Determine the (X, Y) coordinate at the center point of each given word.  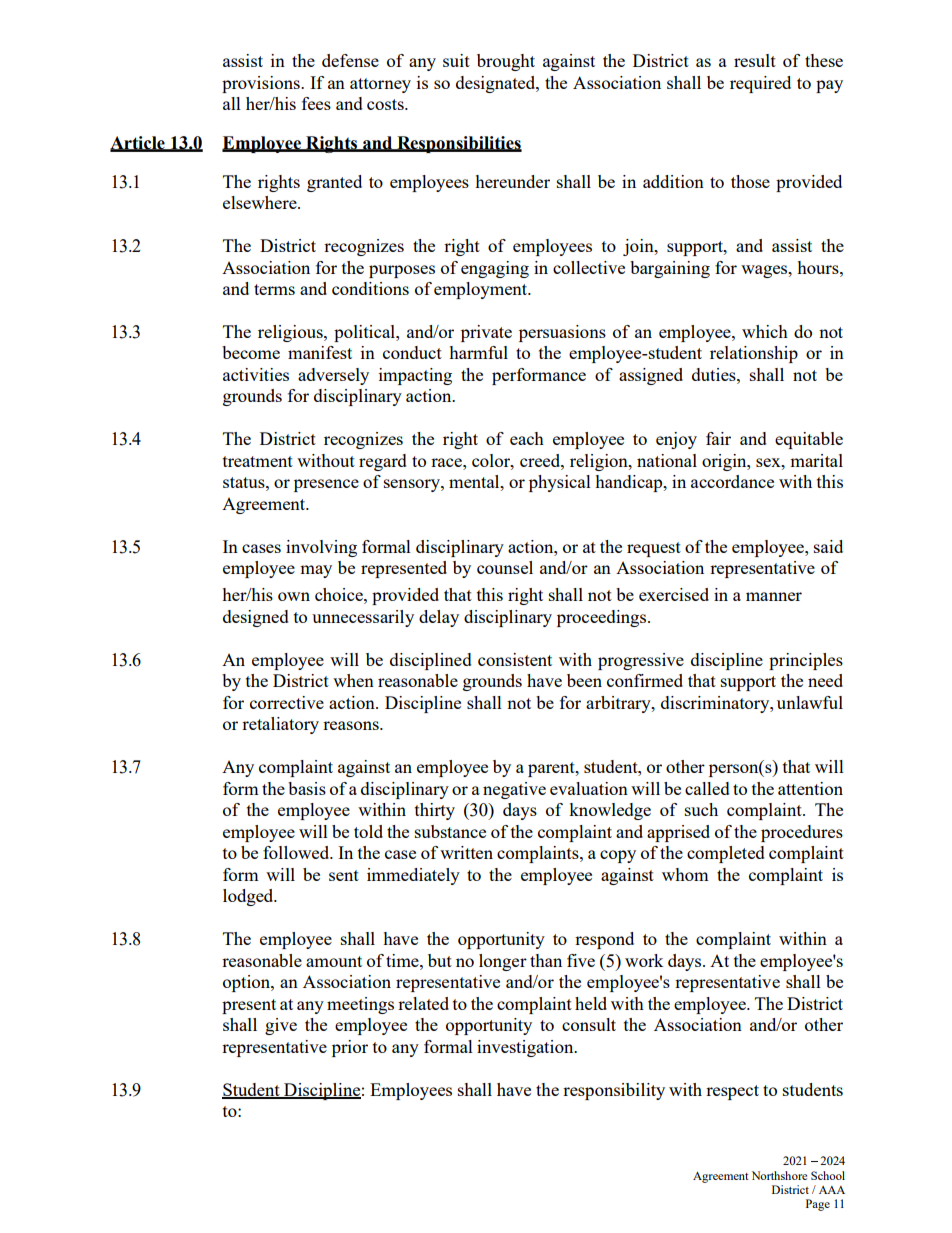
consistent (515, 659)
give (281, 1026)
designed (256, 618)
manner (774, 596)
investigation (526, 1048)
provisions (262, 84)
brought (506, 62)
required (760, 84)
